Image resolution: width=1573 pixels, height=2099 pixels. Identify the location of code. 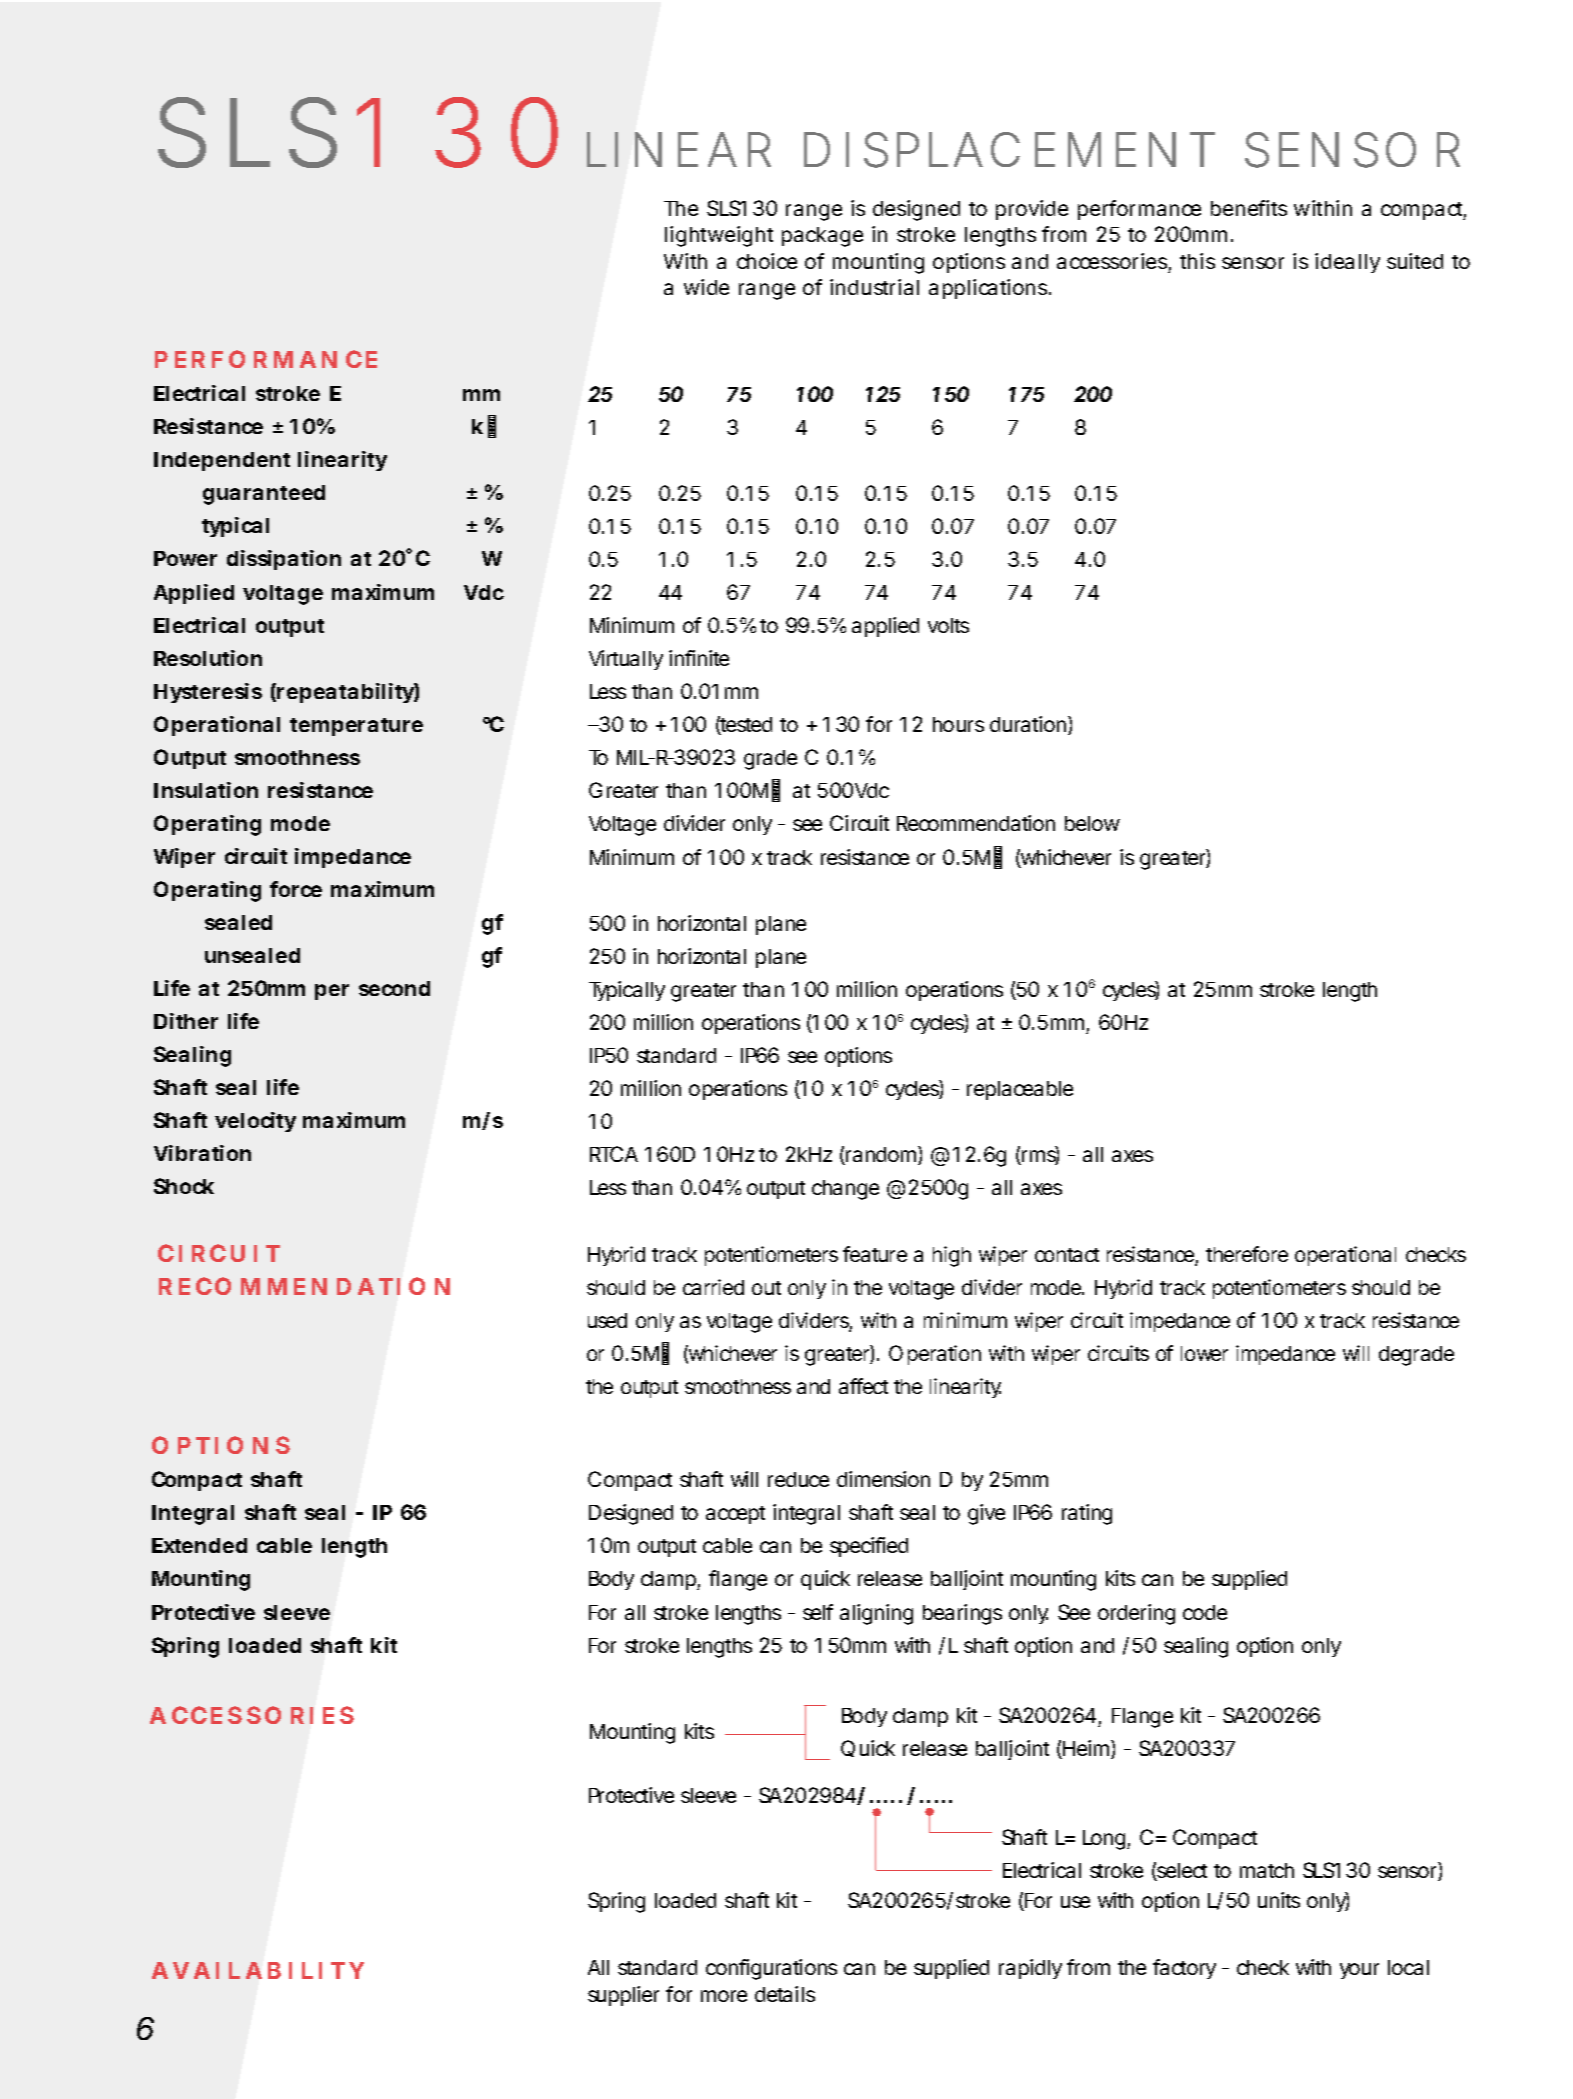
(1205, 1612).
